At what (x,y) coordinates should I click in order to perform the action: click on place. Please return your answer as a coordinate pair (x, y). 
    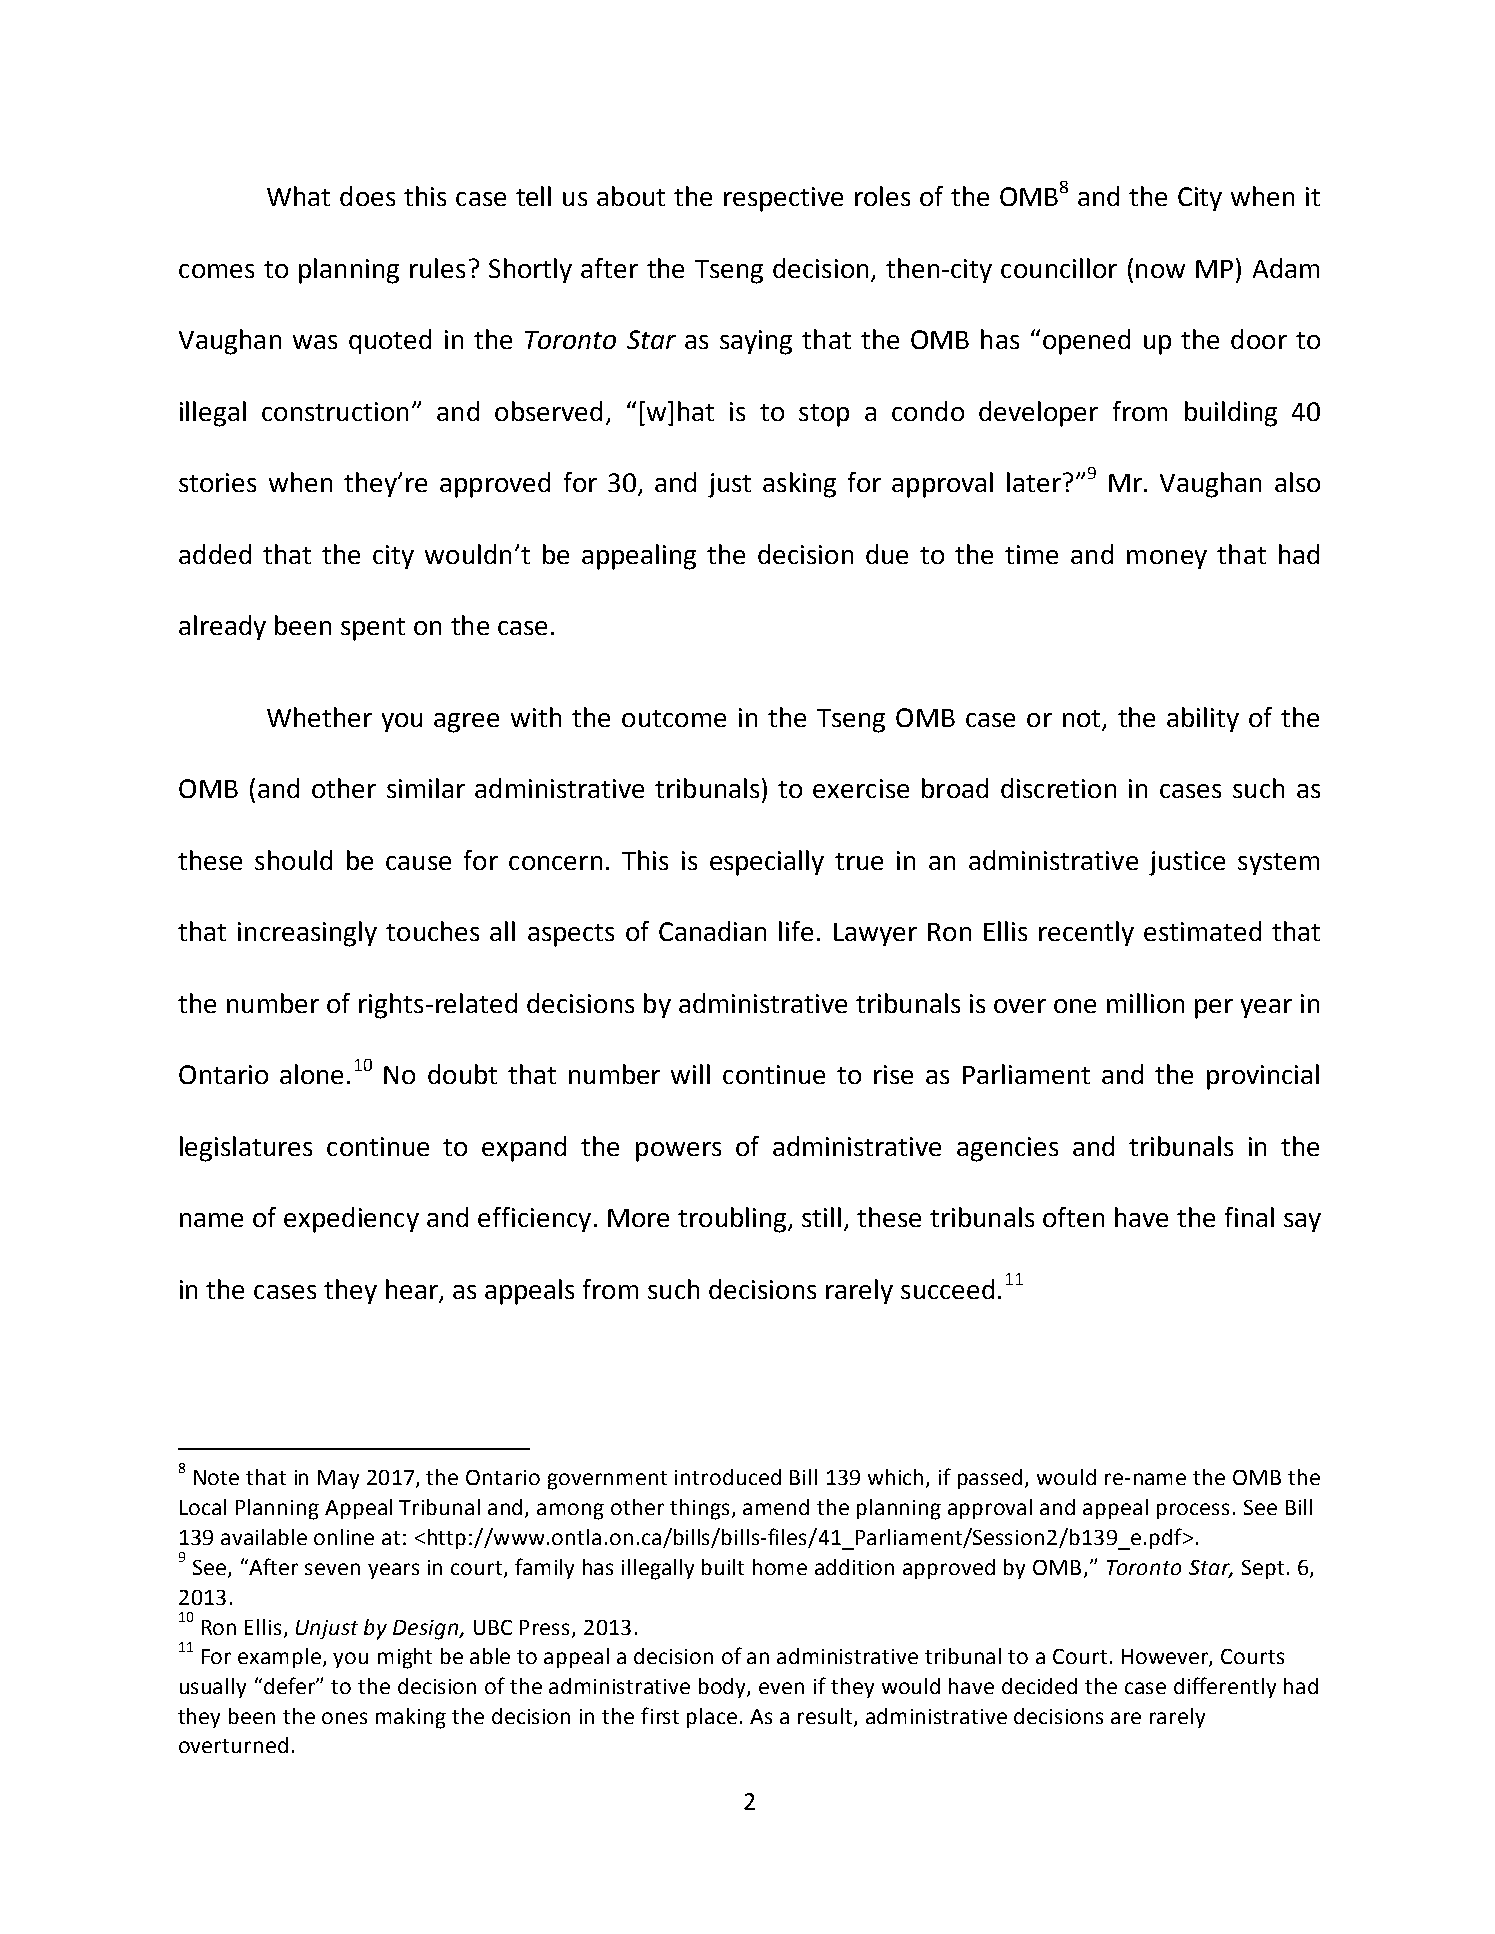
    Looking at the image, I should click on (712, 1718).
